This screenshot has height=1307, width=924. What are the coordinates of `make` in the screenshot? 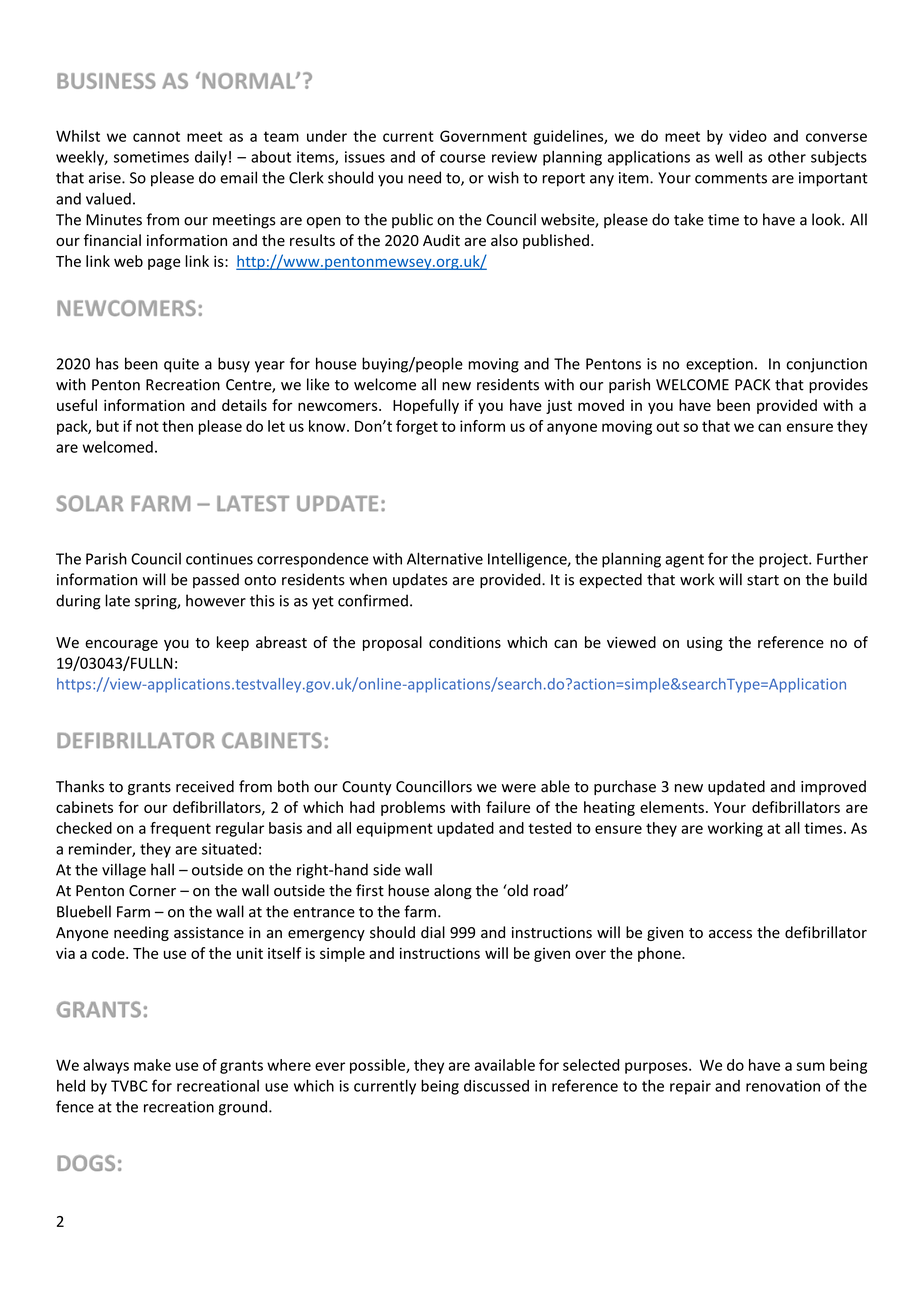 It's located at (152, 1065).
